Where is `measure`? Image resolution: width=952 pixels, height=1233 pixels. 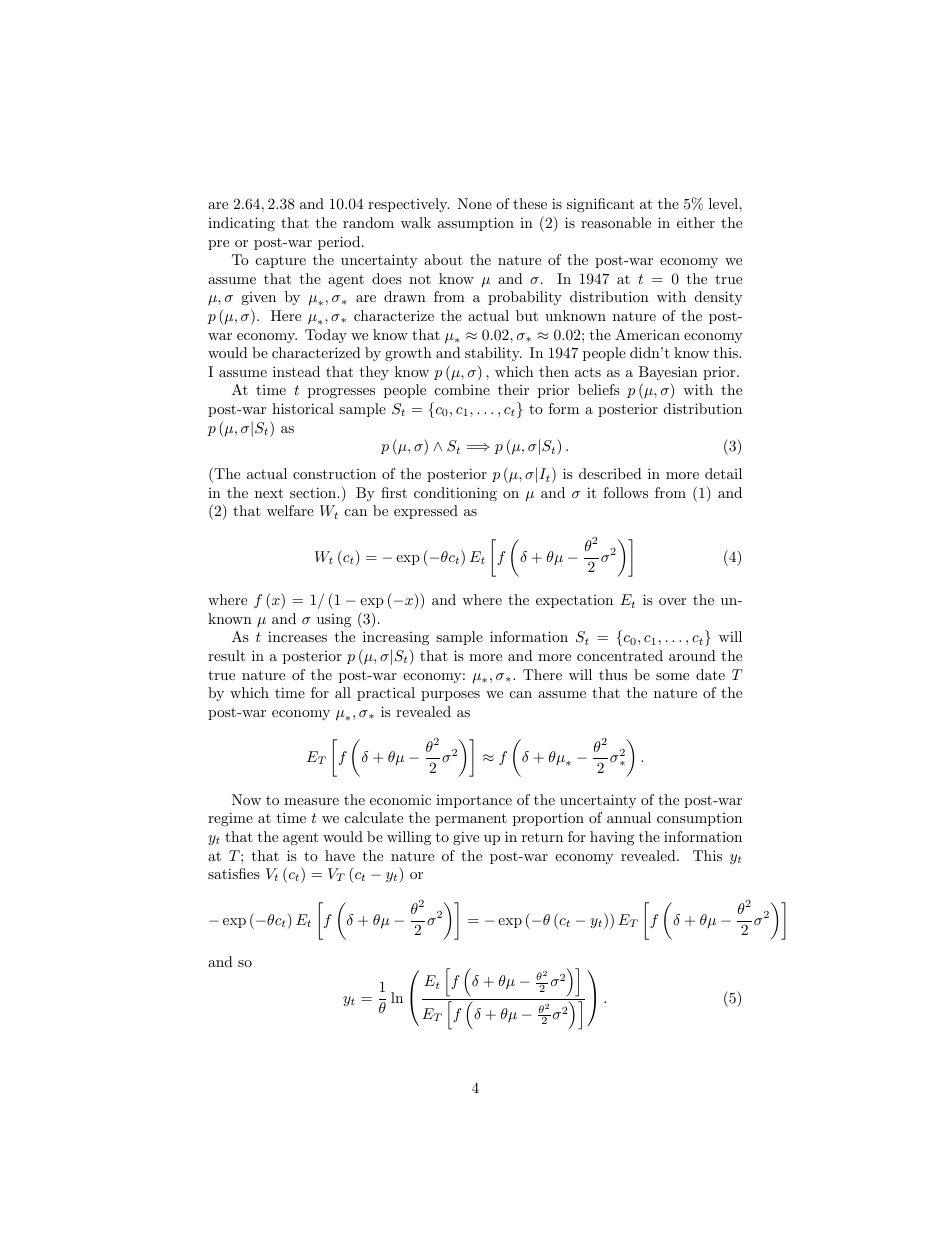 measure is located at coordinates (311, 801).
